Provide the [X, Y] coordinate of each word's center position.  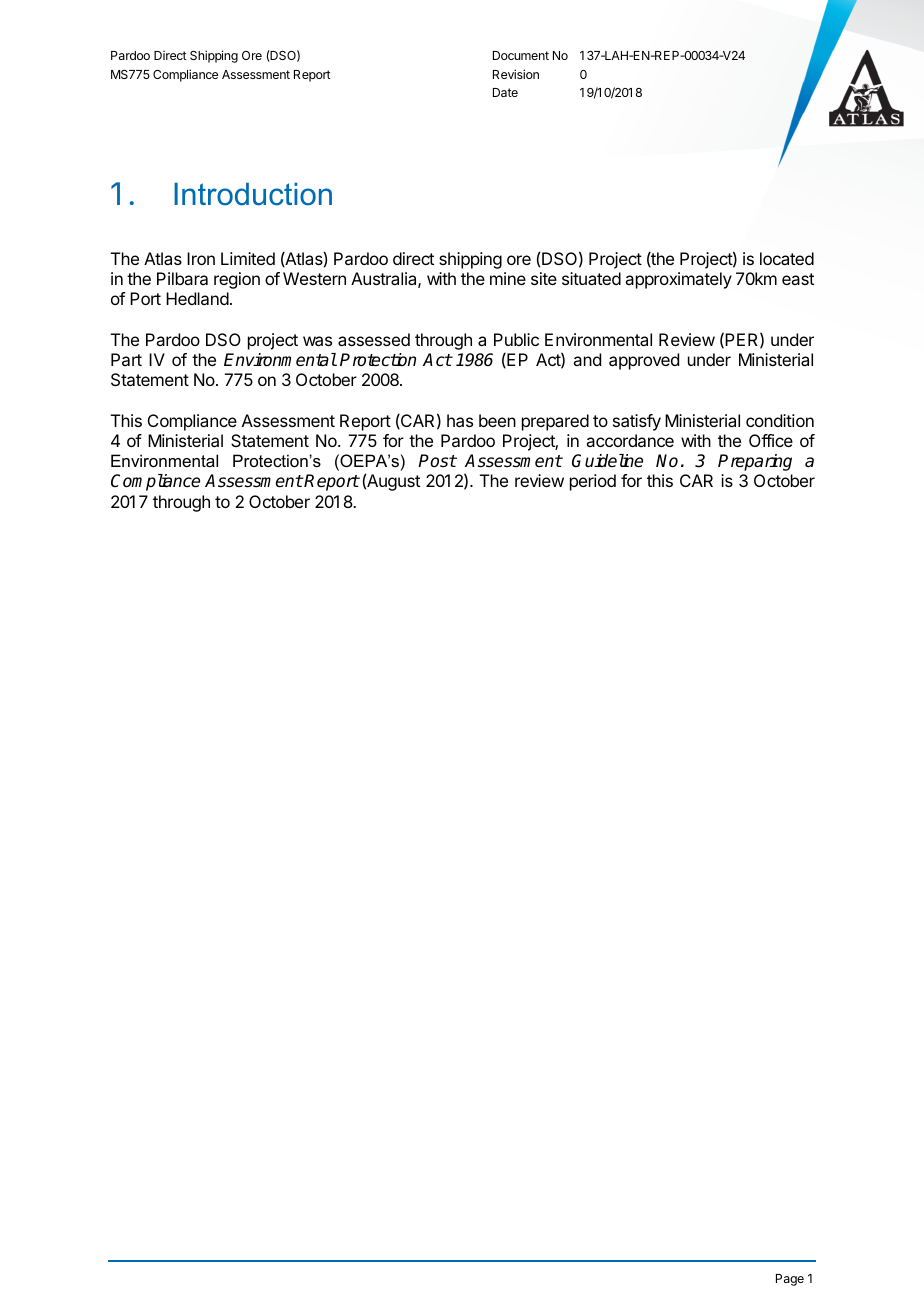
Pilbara [182, 278]
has [460, 420]
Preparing [755, 462]
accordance [630, 440]
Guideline [607, 461]
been [497, 420]
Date [505, 92]
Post [437, 461]
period [593, 482]
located [787, 258]
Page [790, 1280]
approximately [678, 280]
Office [771, 440]
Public [516, 339]
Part [126, 359]
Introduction [253, 194]
